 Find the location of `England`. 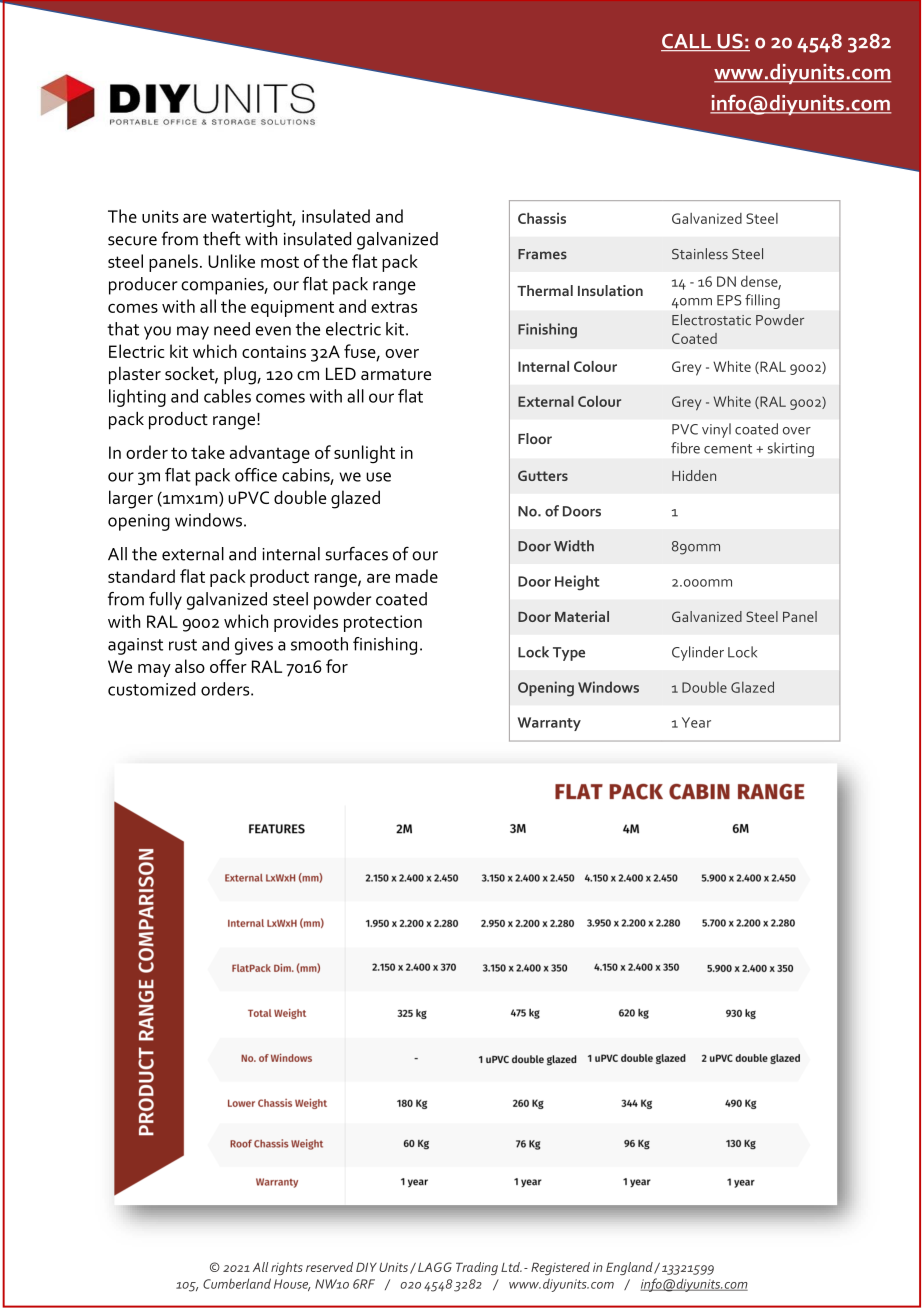

England is located at coordinates (630, 1268).
